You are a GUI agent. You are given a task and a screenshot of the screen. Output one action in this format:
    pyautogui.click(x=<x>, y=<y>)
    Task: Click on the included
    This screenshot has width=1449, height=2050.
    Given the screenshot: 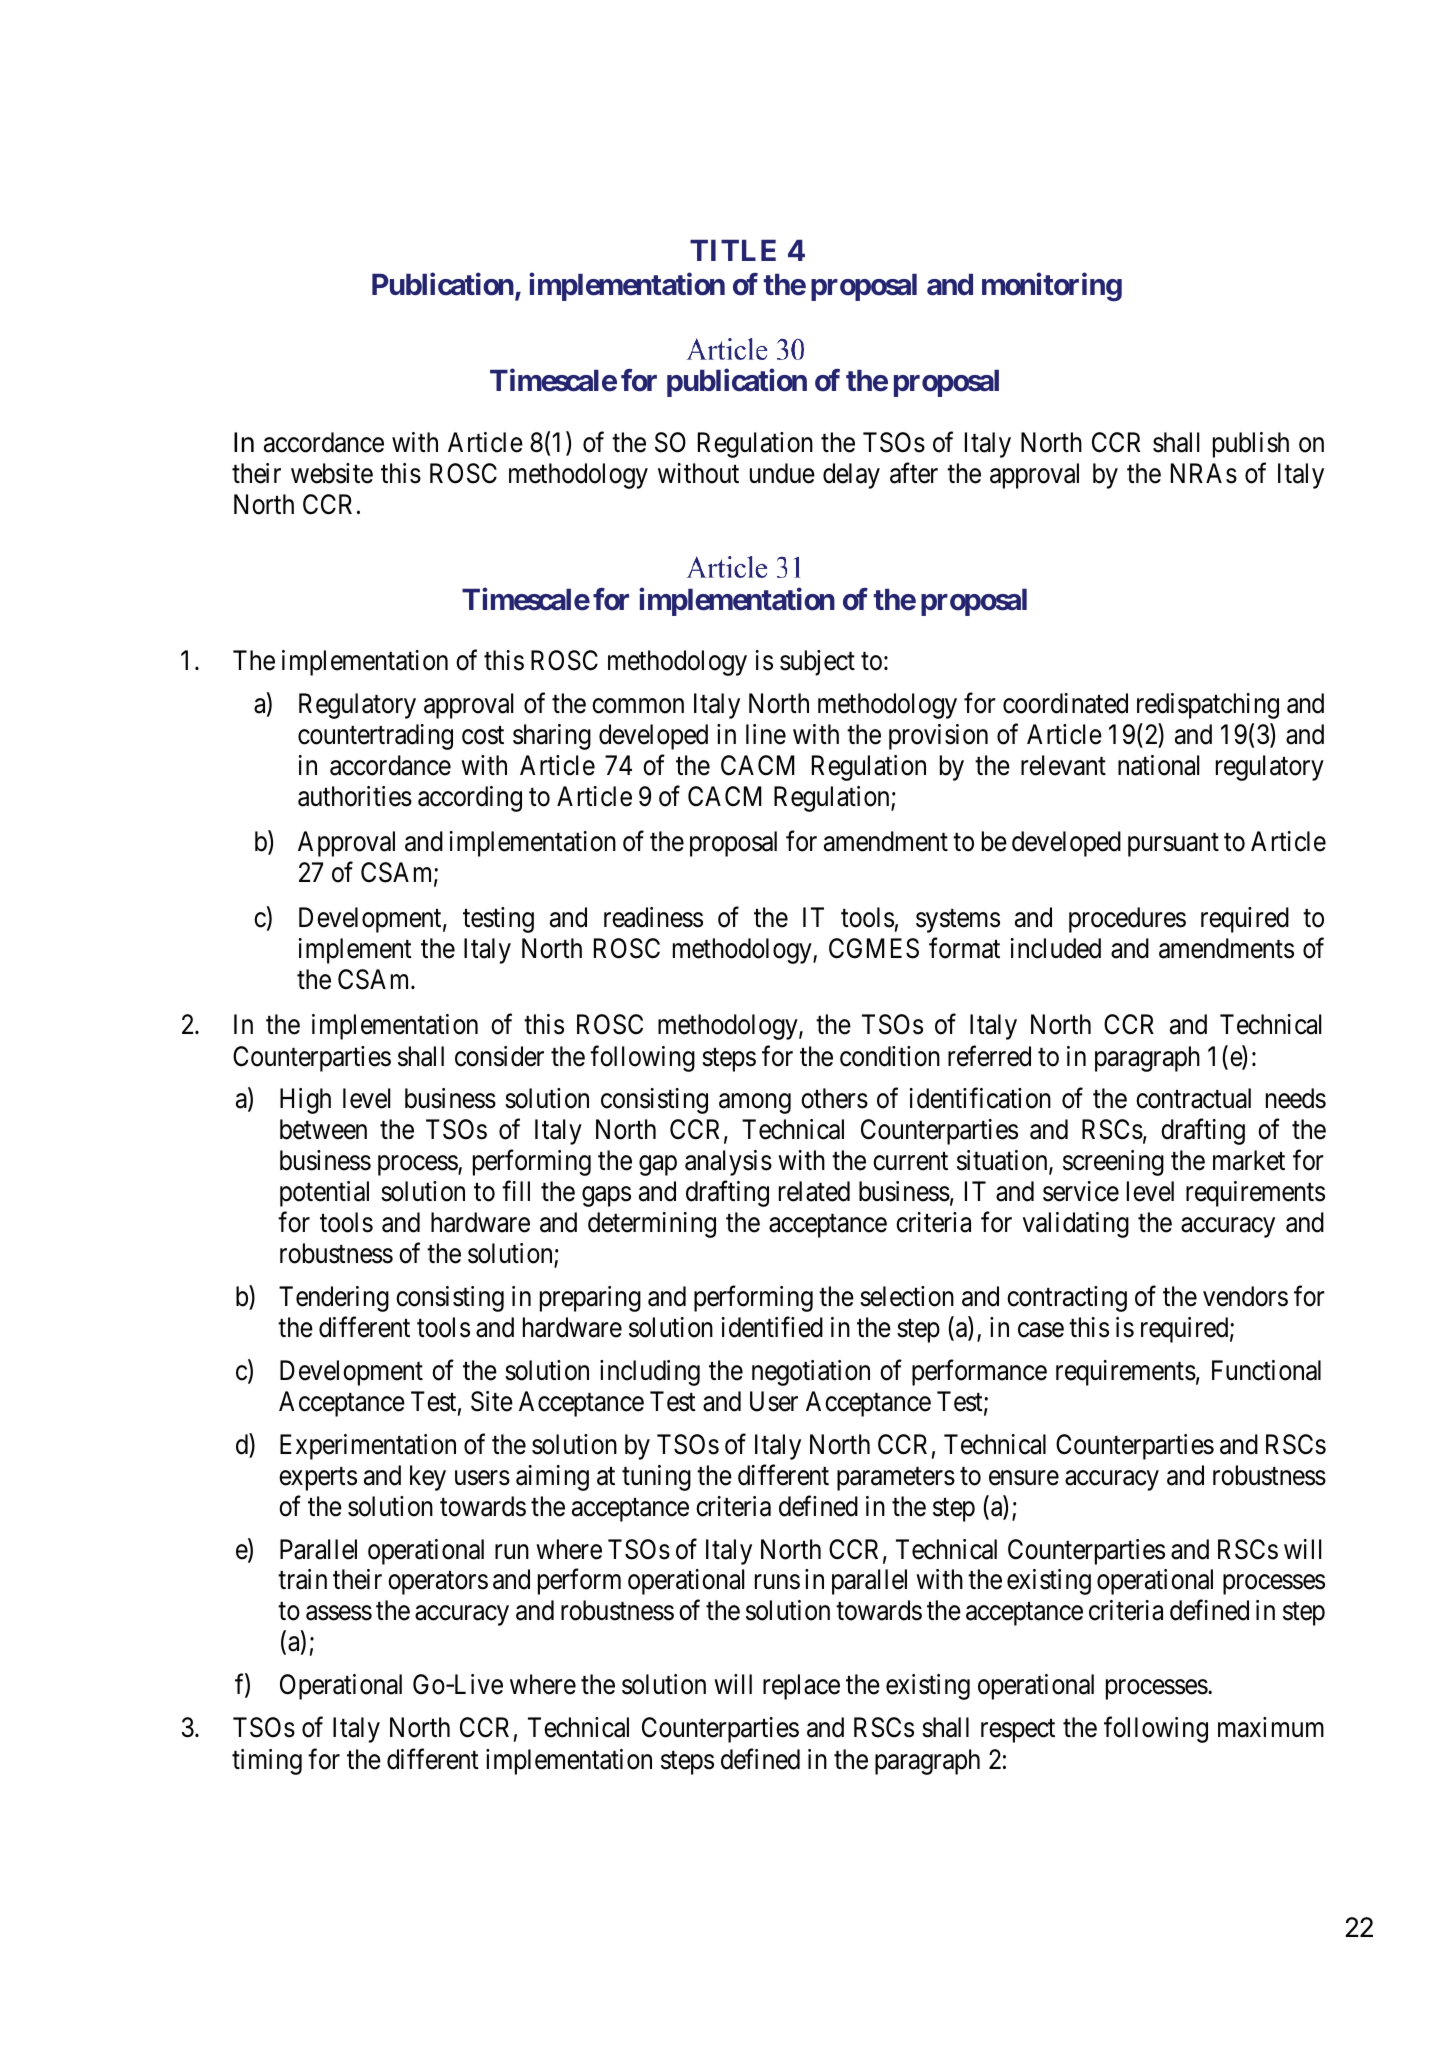 What is the action you would take?
    pyautogui.click(x=1055, y=948)
